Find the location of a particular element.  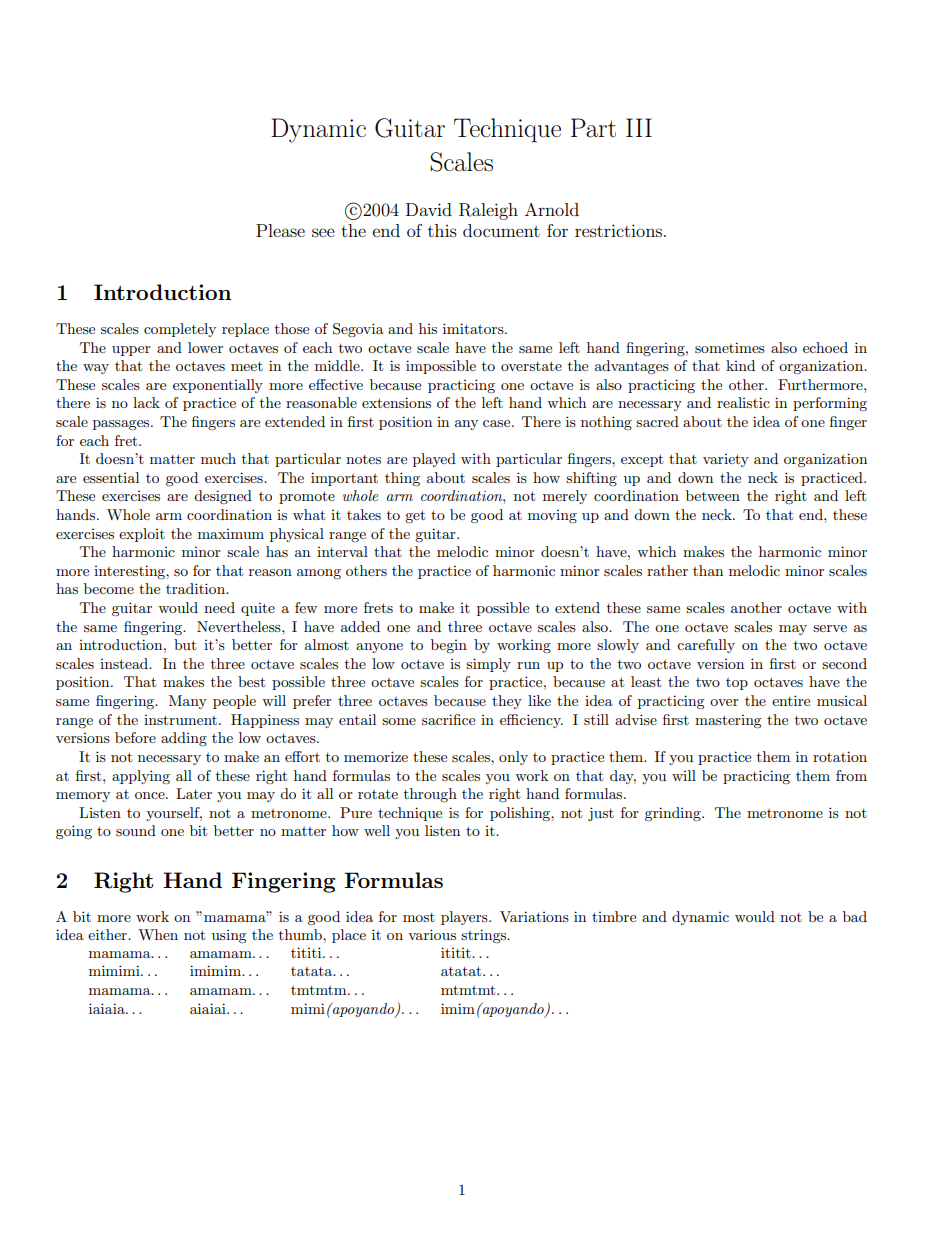

between is located at coordinates (713, 495).
